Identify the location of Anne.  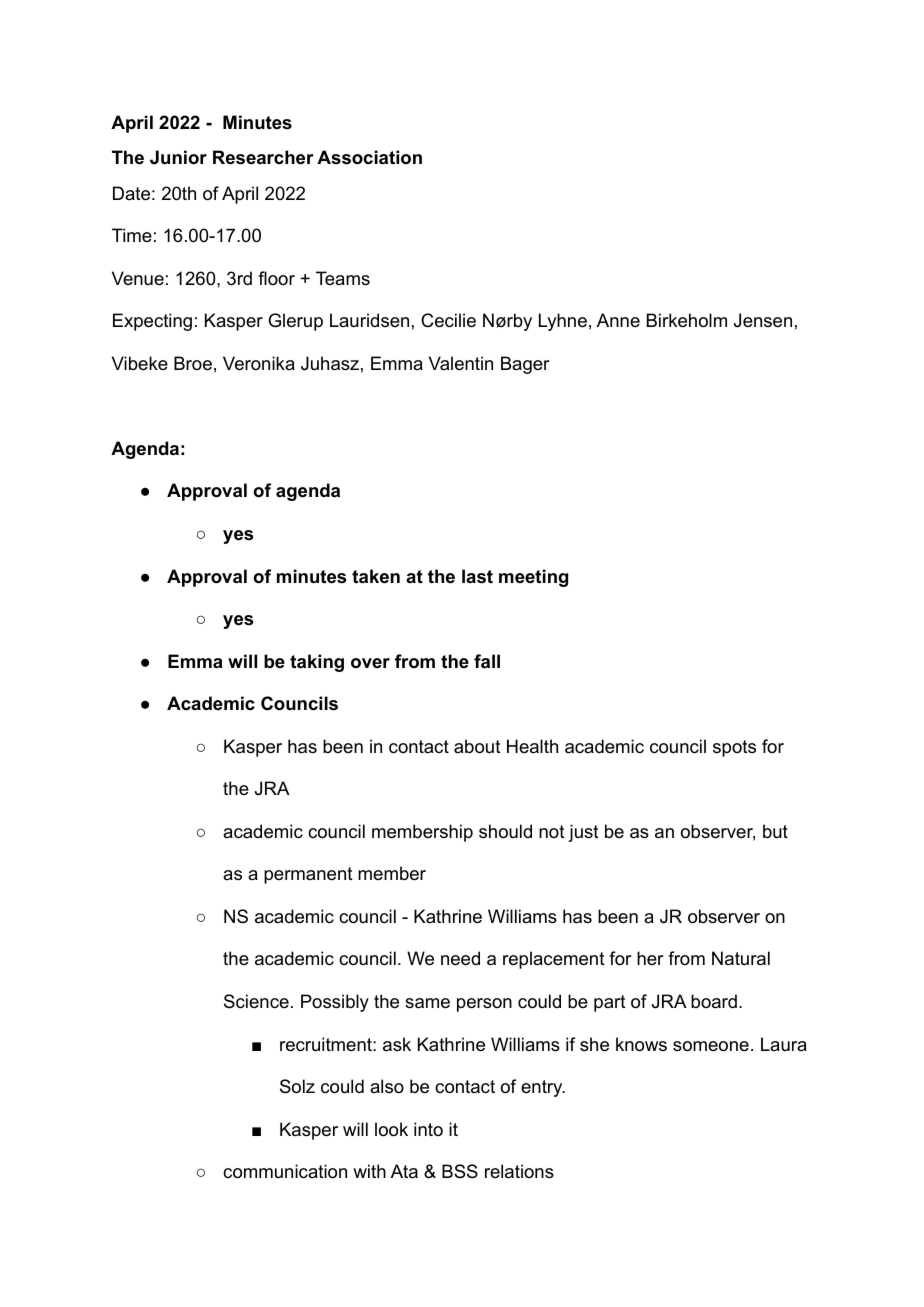
(618, 320).
